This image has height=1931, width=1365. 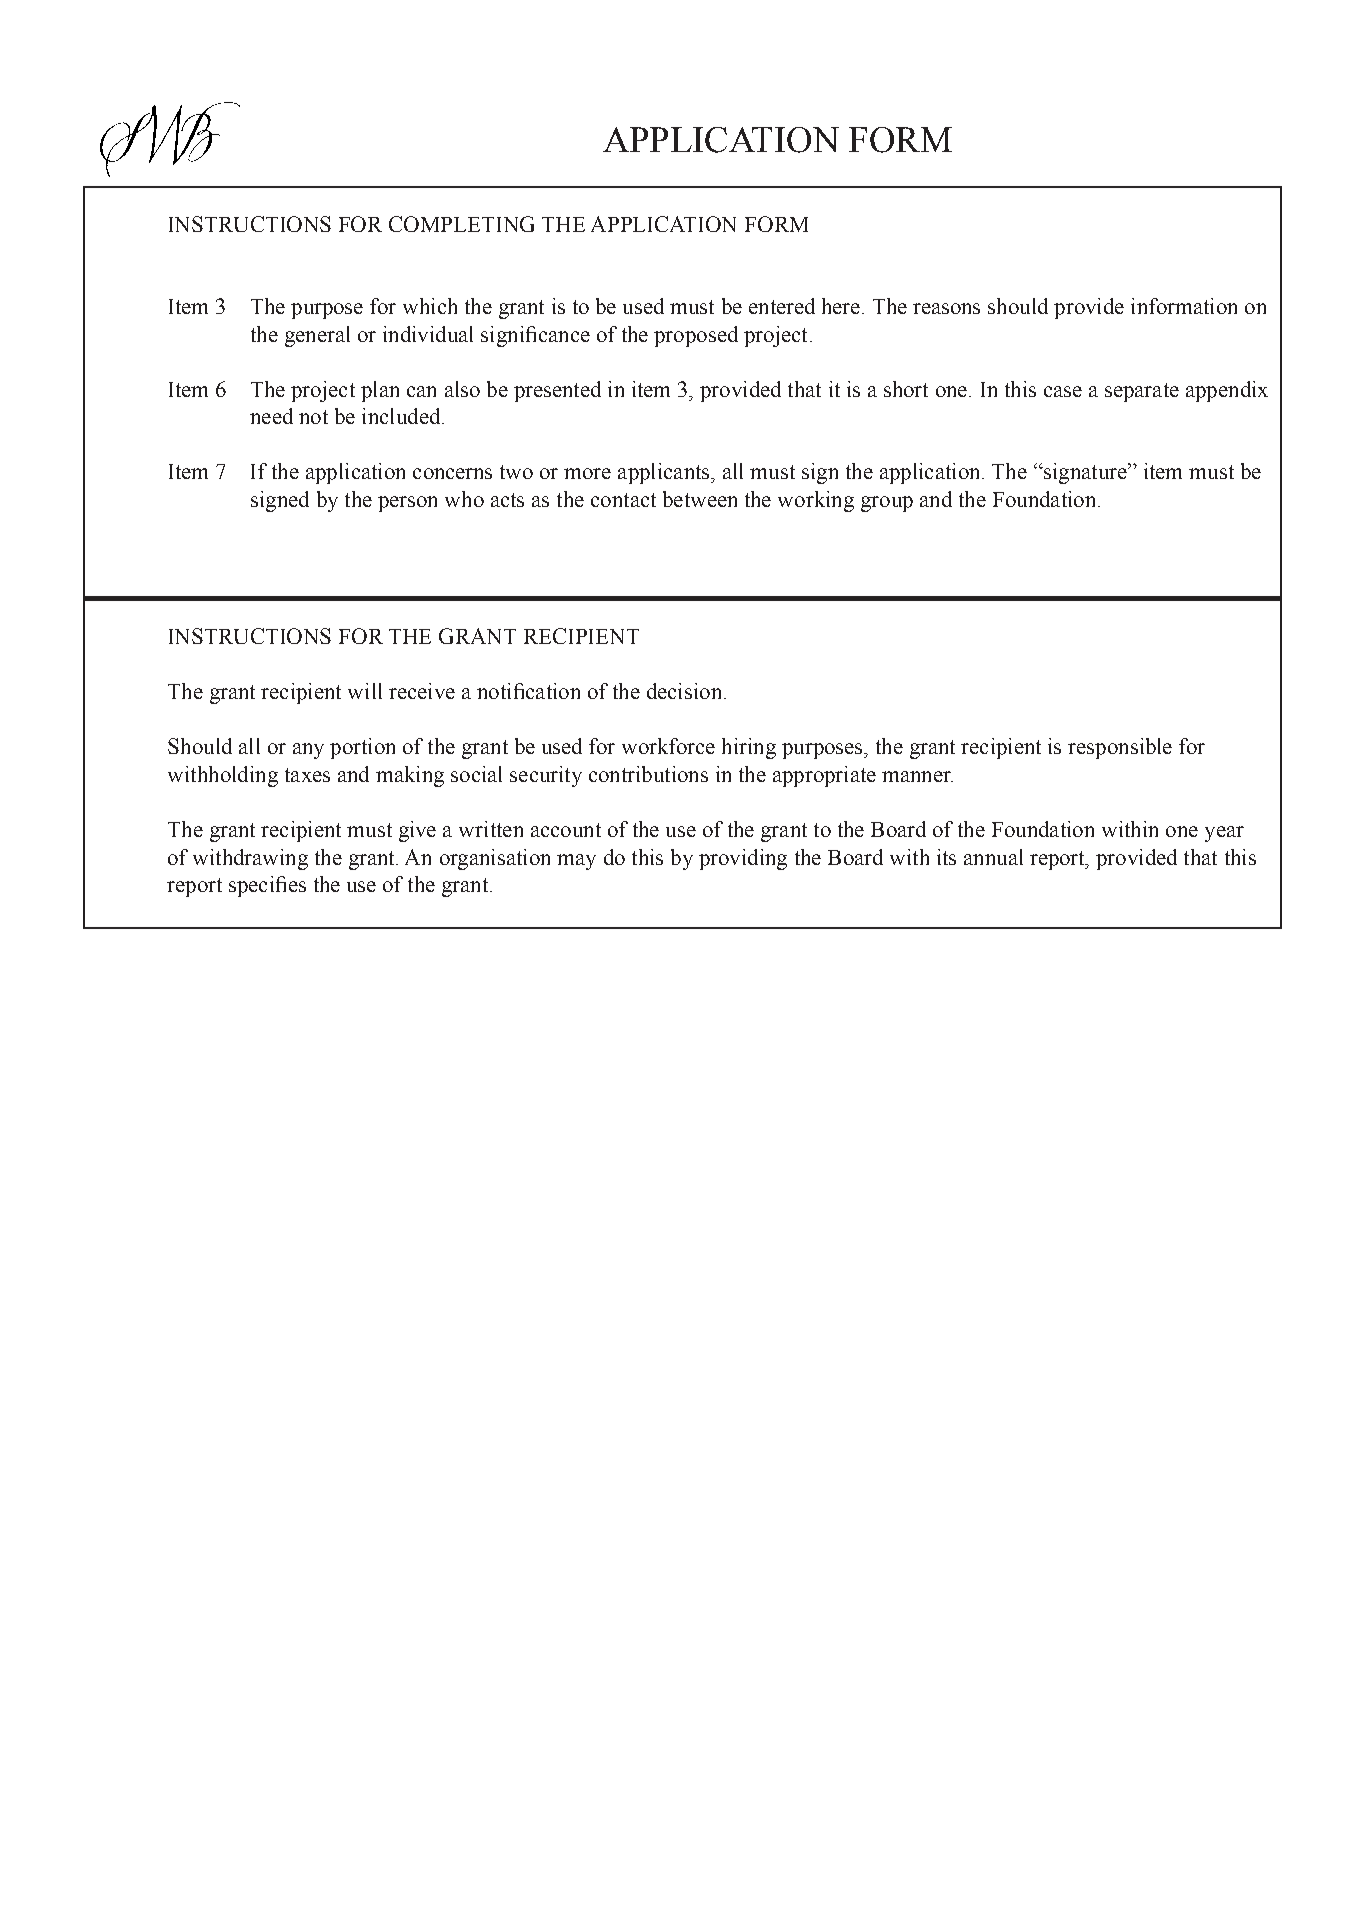 I want to click on reasons, so click(x=946, y=308).
